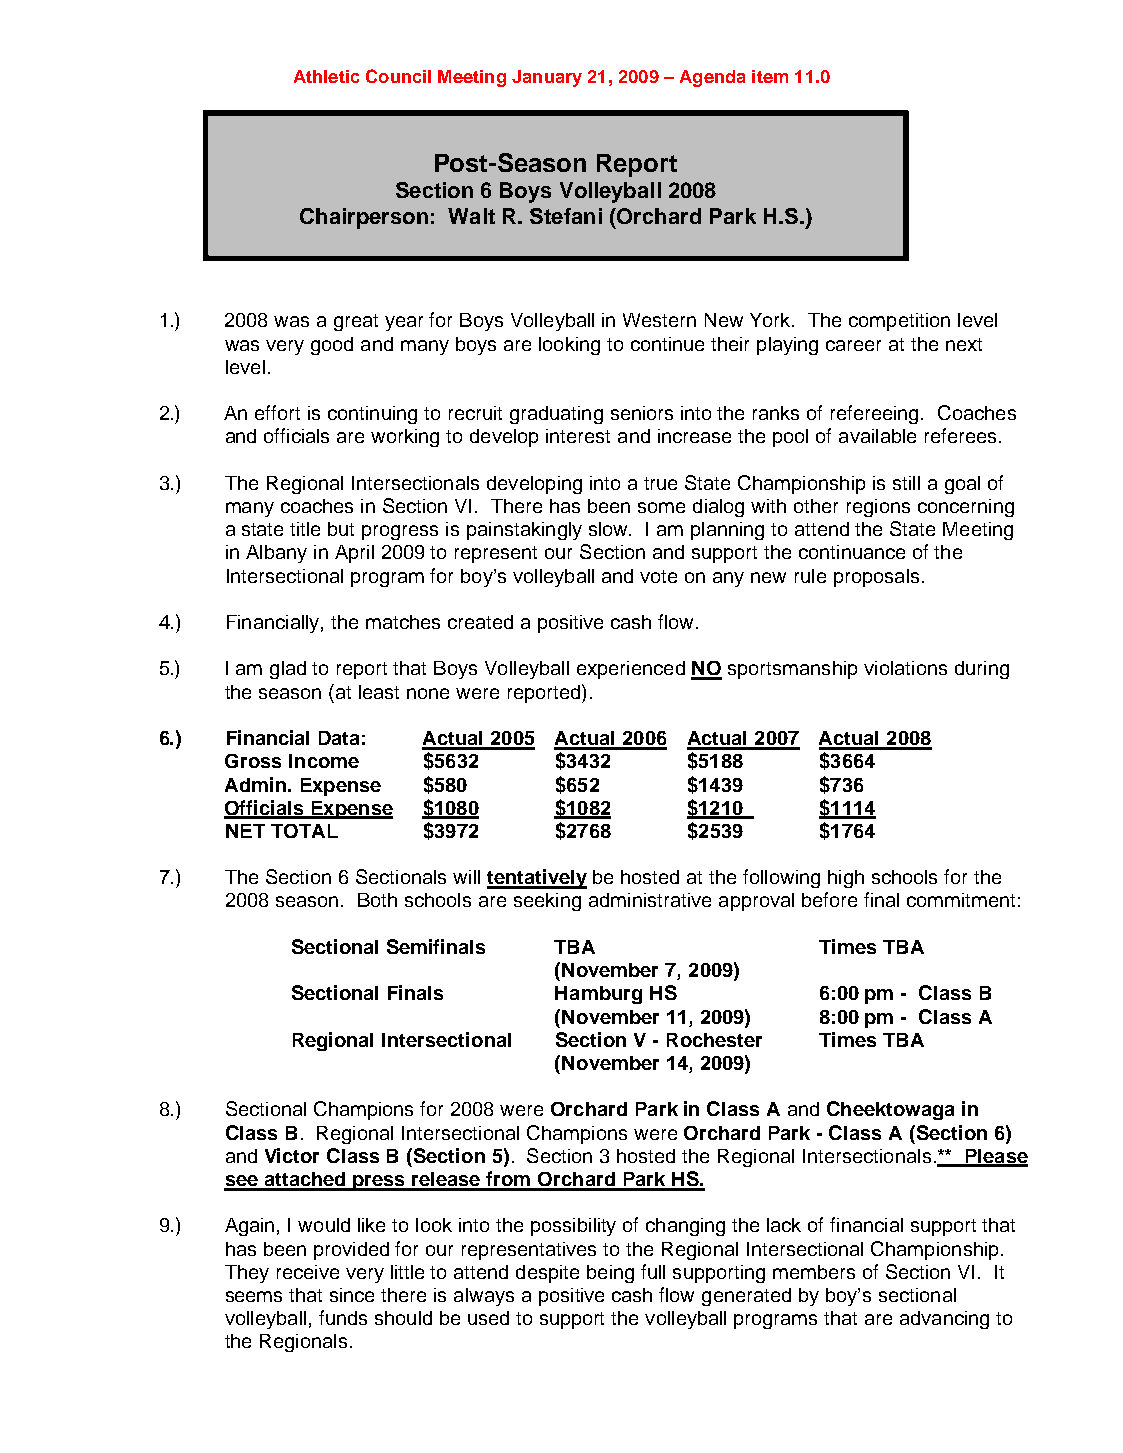 The image size is (1123, 1453). What do you see at coordinates (598, 995) in the screenshot?
I see `Hamburg` at bounding box center [598, 995].
